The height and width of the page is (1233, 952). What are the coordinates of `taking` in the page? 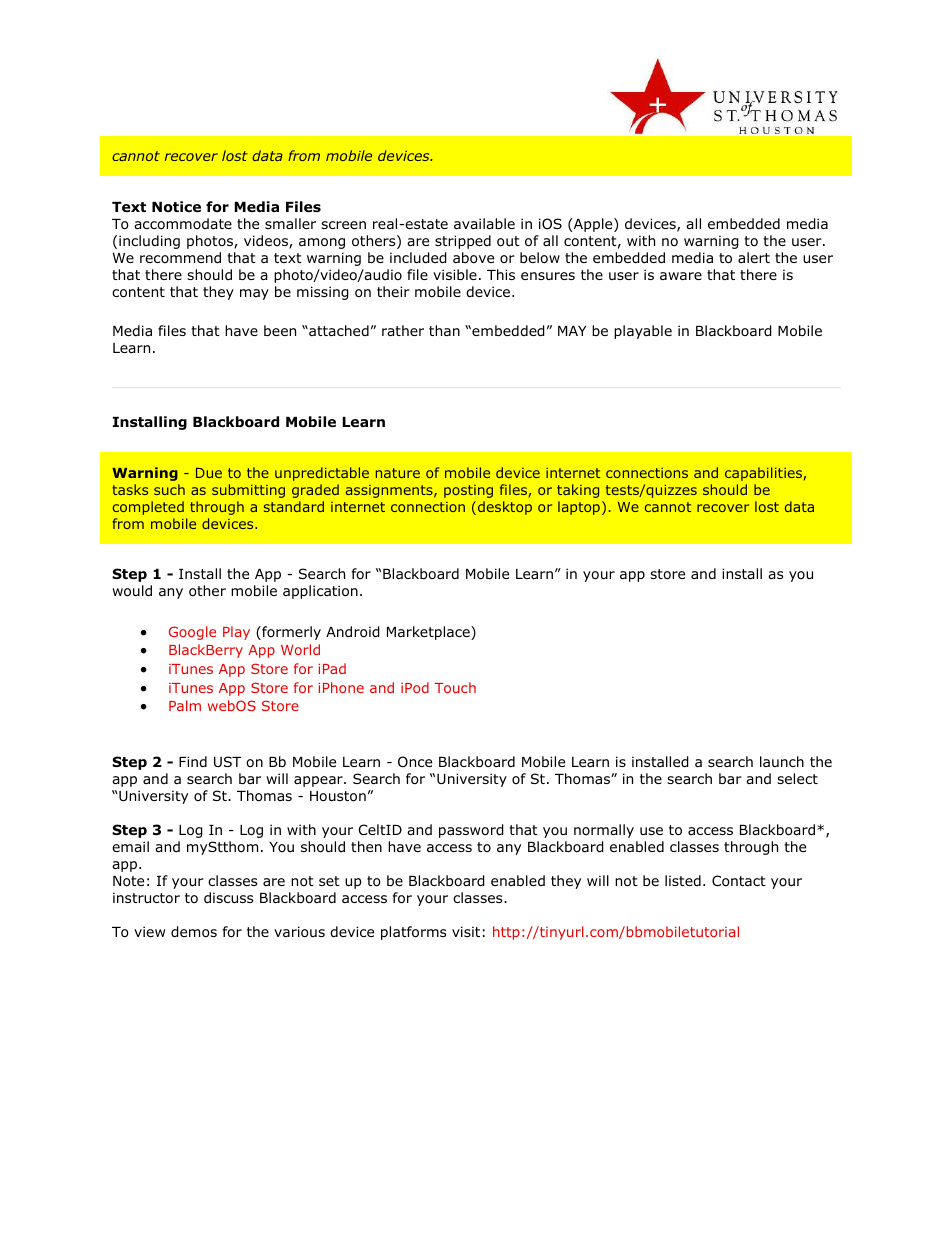 It's located at (578, 491).
